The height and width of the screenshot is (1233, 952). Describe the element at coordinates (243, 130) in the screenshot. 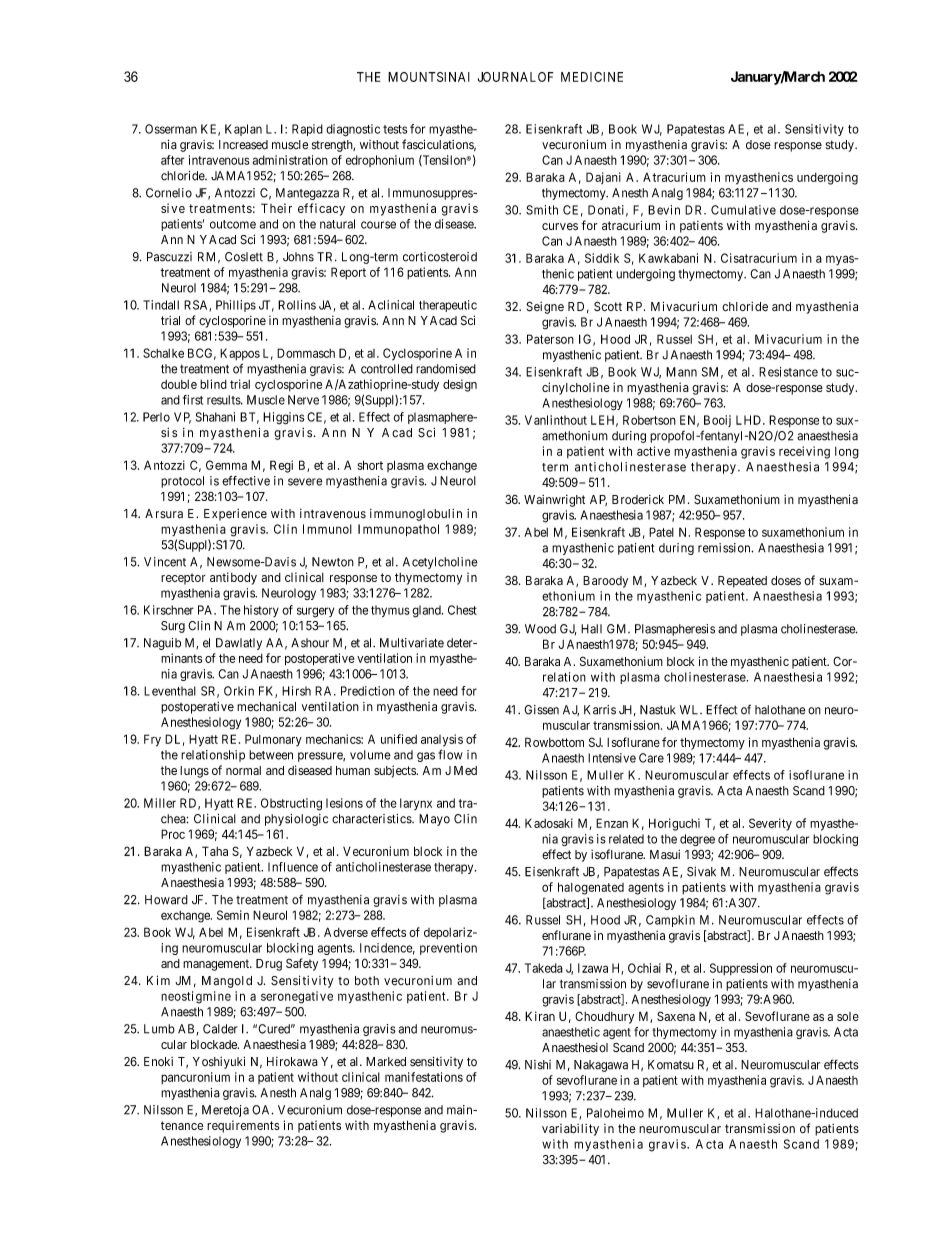

I see `Kaplan` at that location.
